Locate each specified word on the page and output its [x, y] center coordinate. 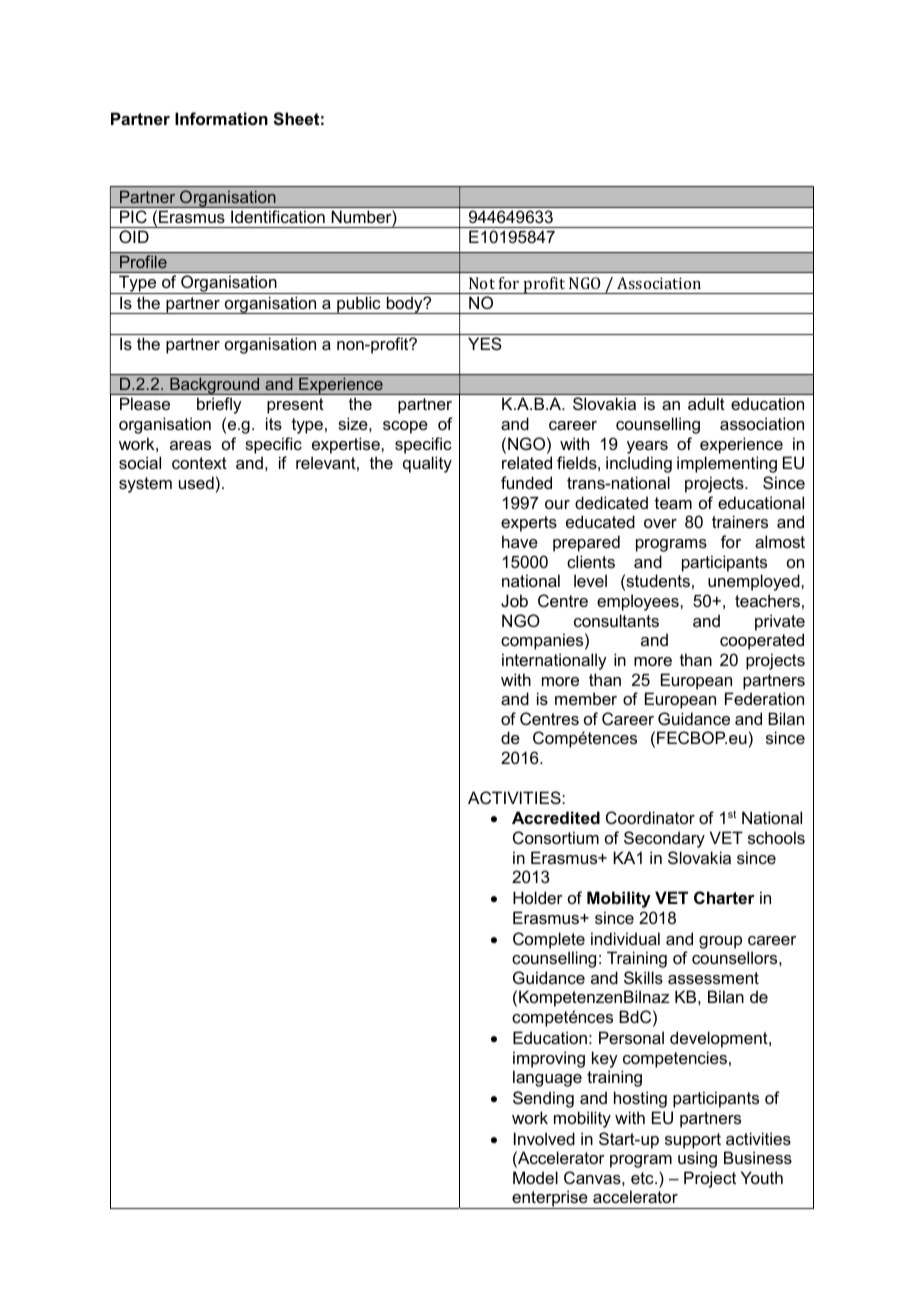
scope [405, 427]
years [647, 447]
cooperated [762, 641]
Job [514, 600]
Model [535, 1177]
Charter [724, 897]
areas [190, 445]
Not [482, 283]
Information [221, 118]
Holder [538, 897]
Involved [544, 1138]
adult [706, 403]
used [196, 482]
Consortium [556, 837]
